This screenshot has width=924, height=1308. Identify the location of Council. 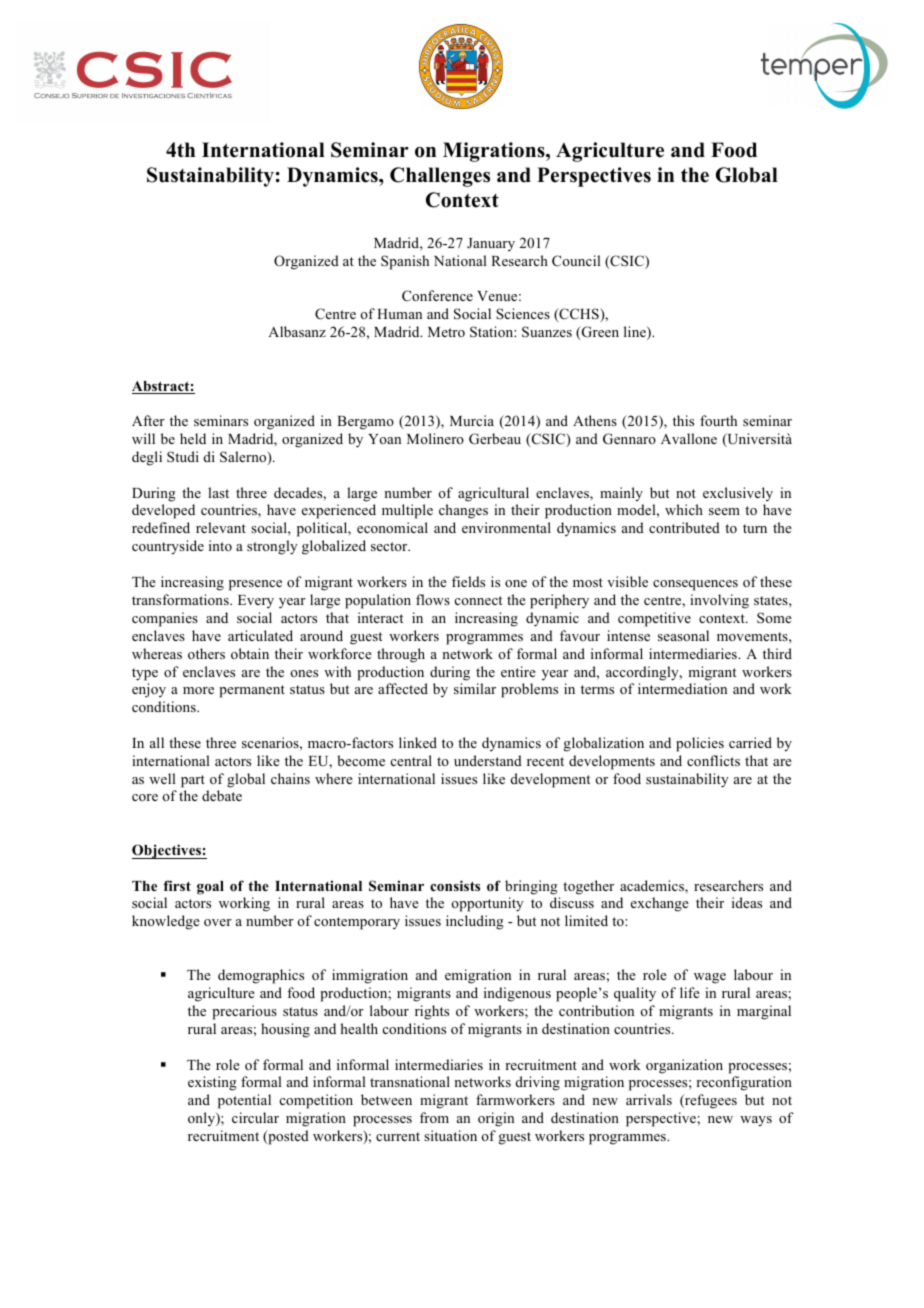
(576, 261).
